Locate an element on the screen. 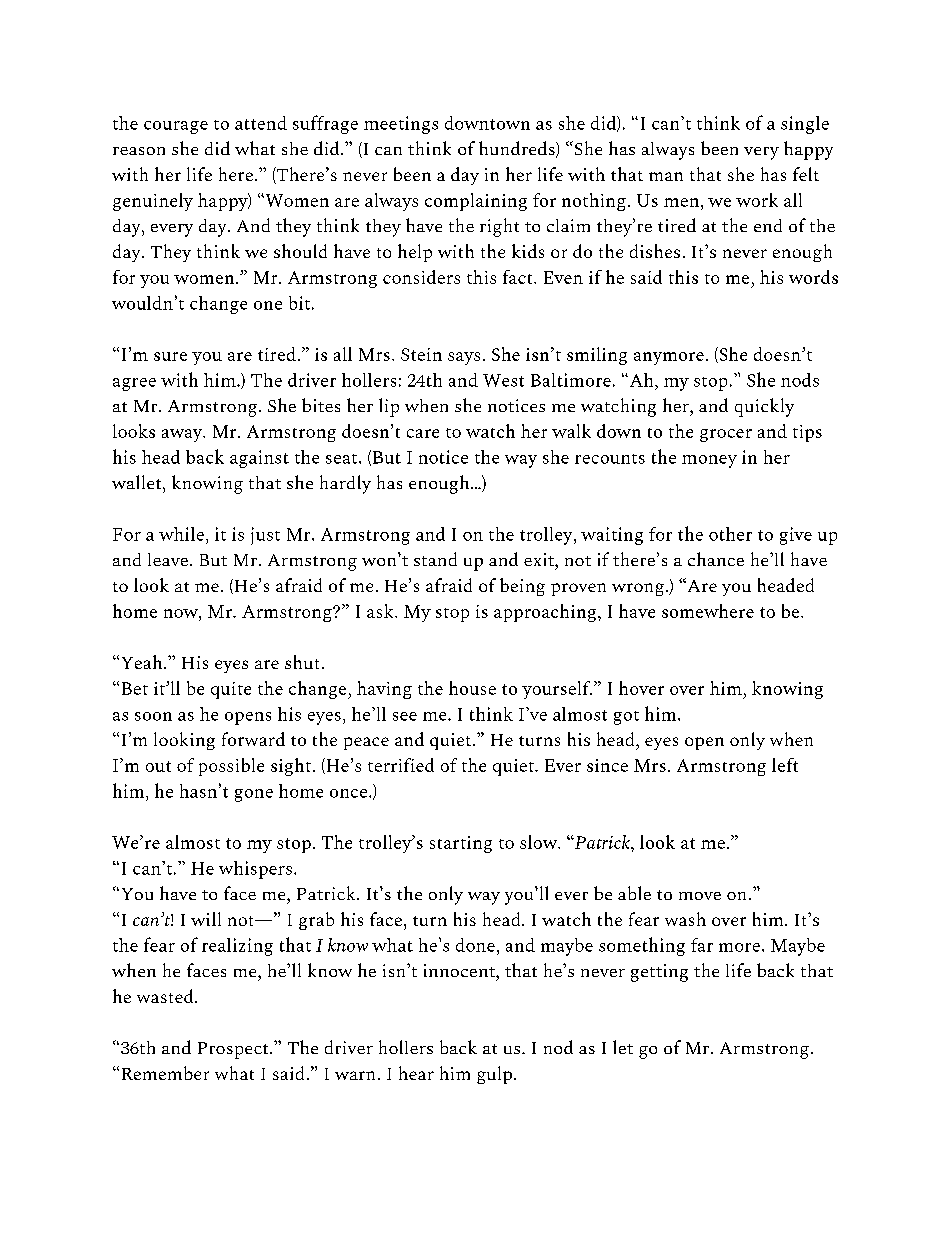 The image size is (952, 1233). courage is located at coordinates (176, 127).
